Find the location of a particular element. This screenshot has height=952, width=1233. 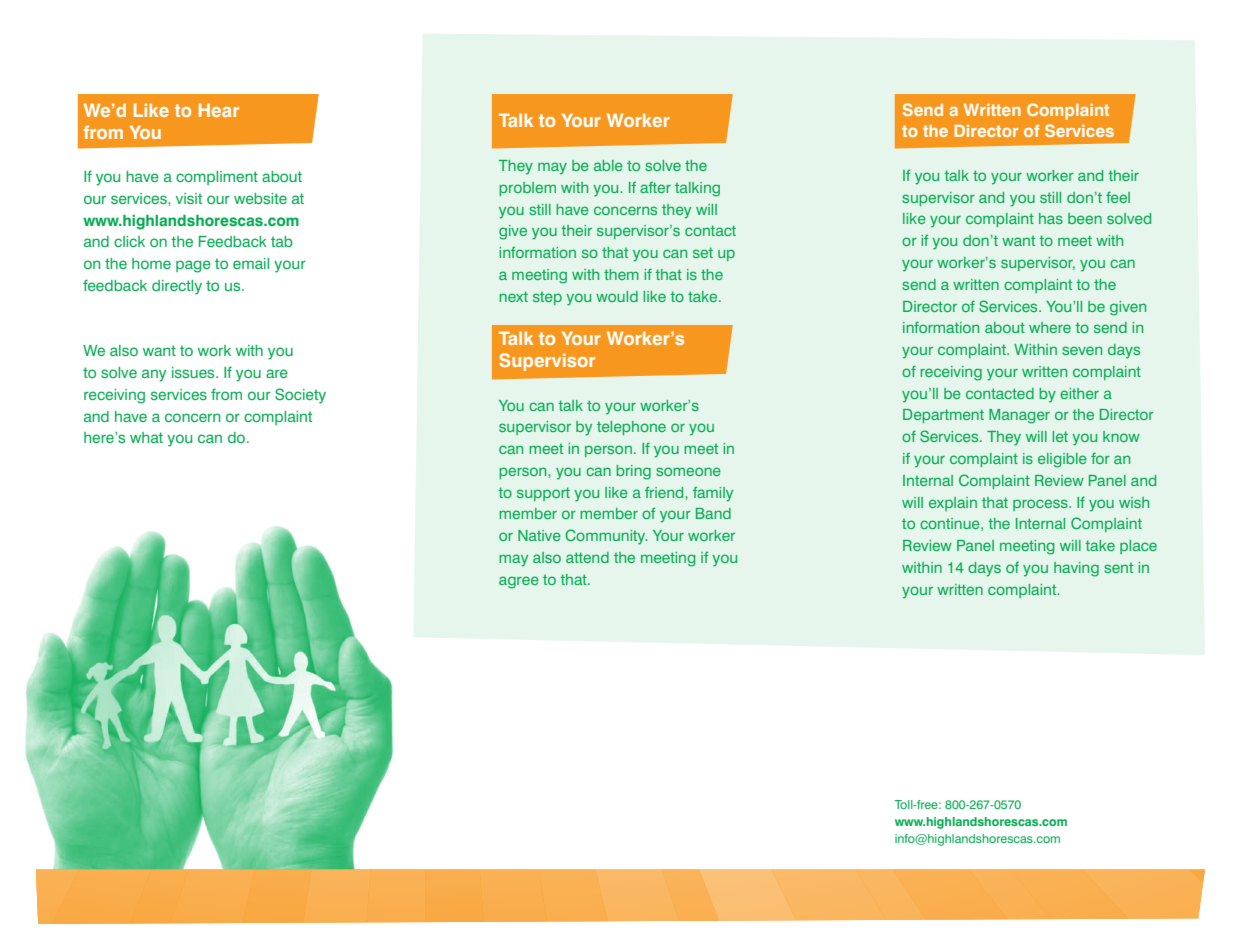

feel is located at coordinates (1118, 197).
